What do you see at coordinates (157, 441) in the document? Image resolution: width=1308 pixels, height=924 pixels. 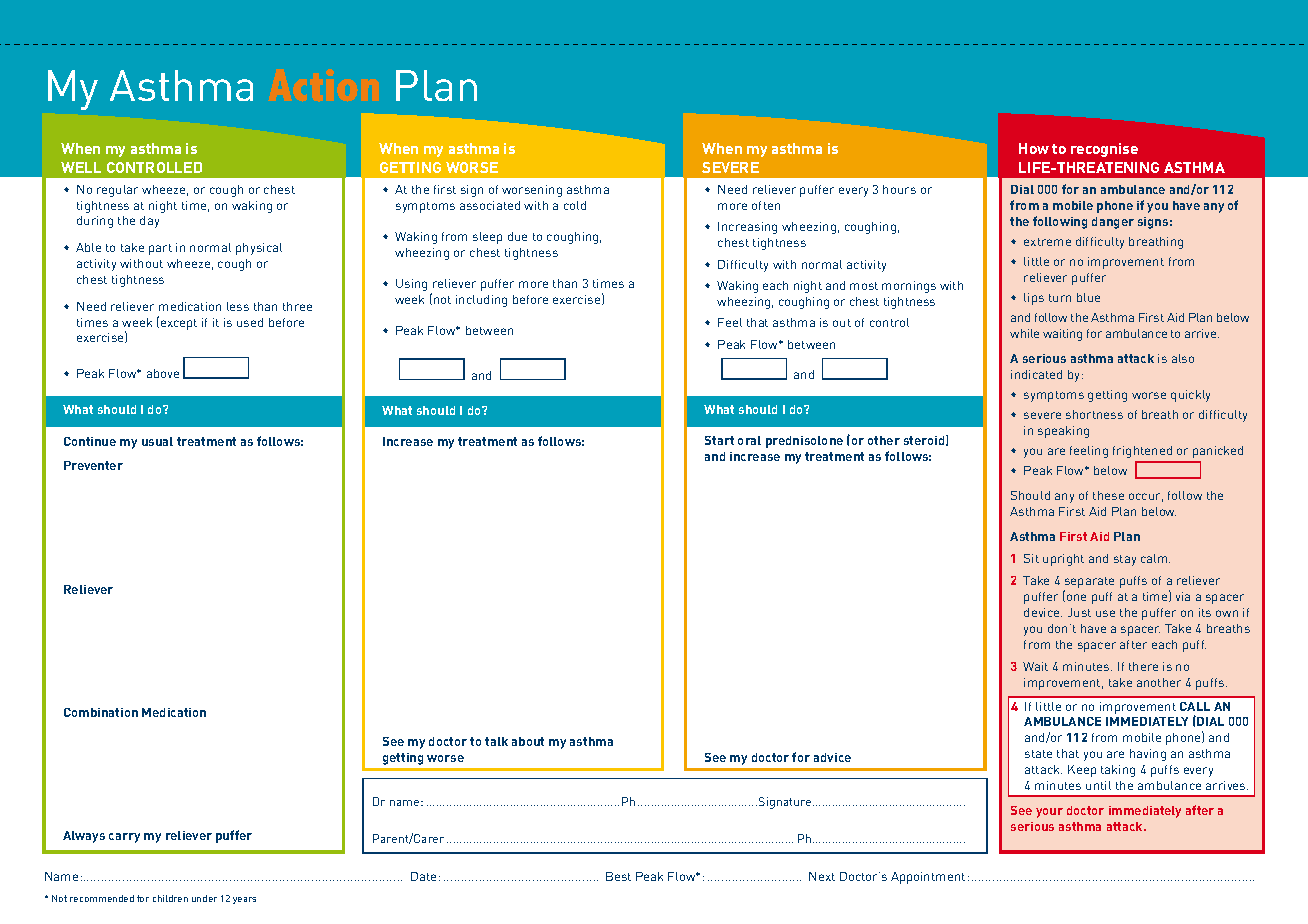 I see `usual` at bounding box center [157, 441].
